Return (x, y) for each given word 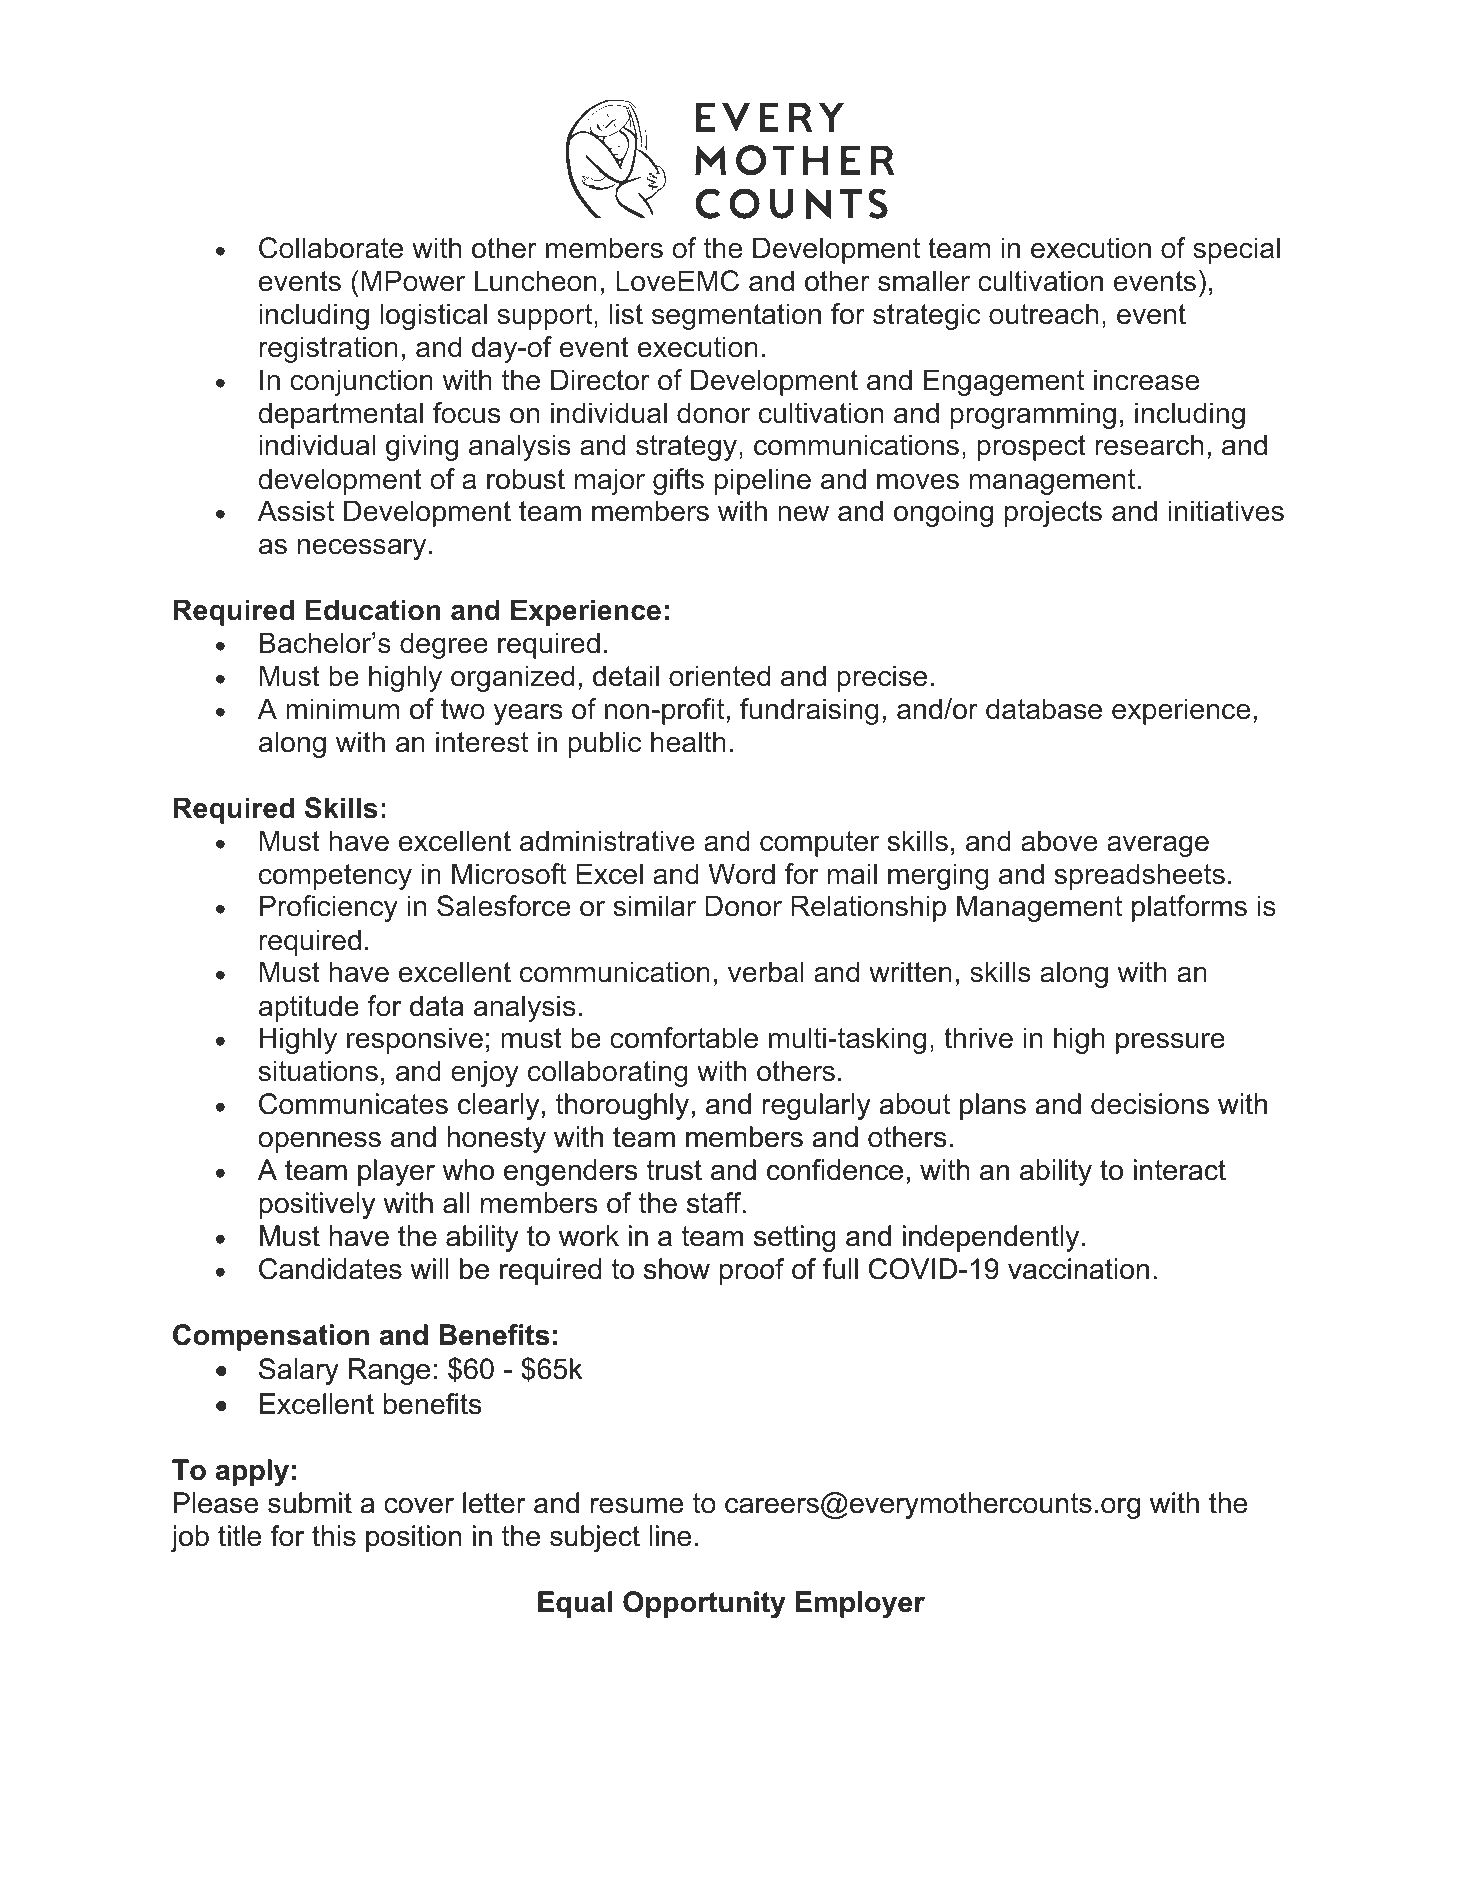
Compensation (271, 1337)
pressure (1170, 1043)
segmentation (736, 316)
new (803, 514)
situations (318, 1071)
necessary (362, 549)
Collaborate (331, 248)
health (688, 742)
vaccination (1078, 1269)
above (1059, 841)
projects (1053, 513)
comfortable (684, 1038)
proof (752, 1271)
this (334, 1536)
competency (335, 877)
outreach (1044, 314)
